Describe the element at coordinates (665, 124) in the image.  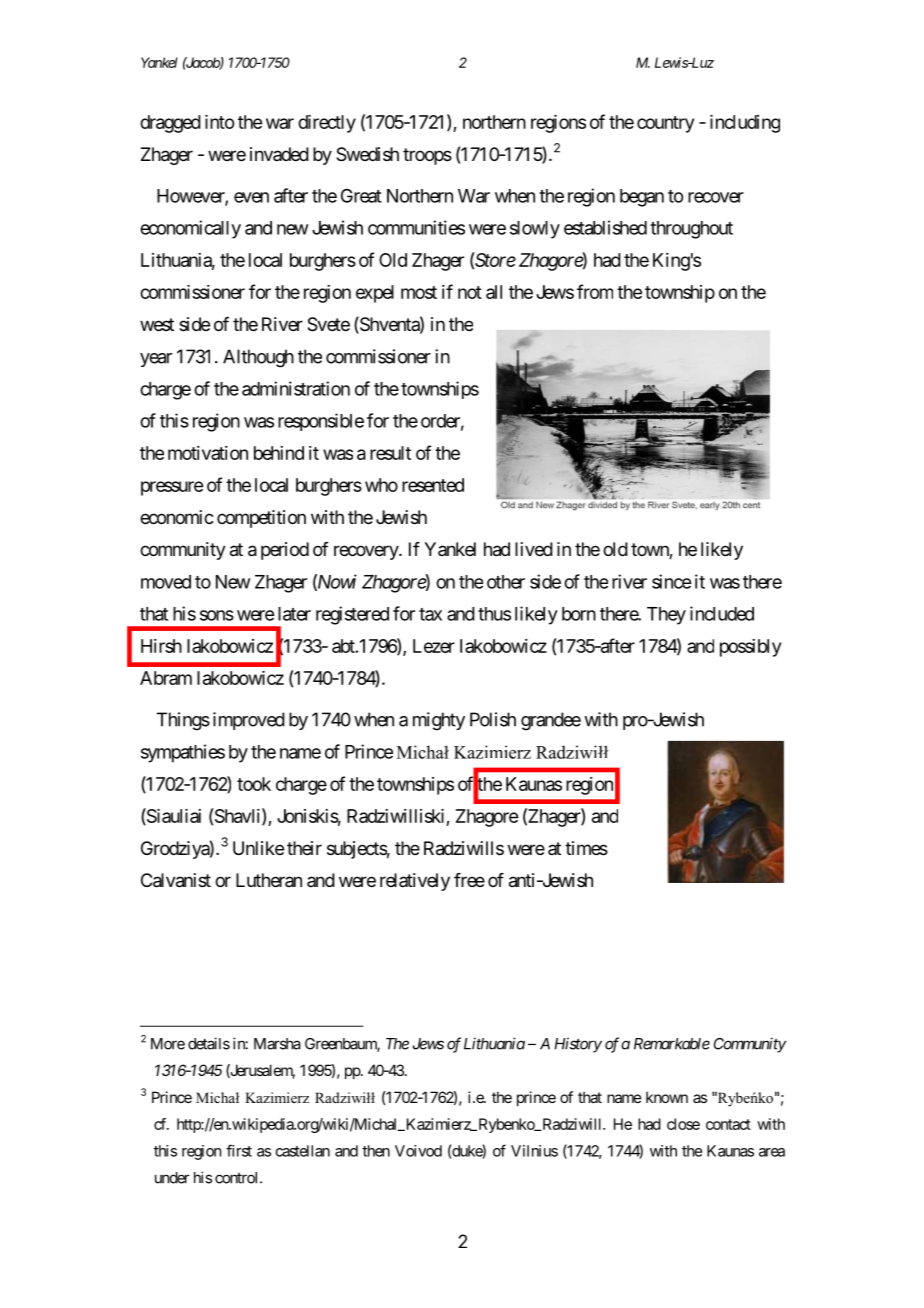
I see `country` at that location.
